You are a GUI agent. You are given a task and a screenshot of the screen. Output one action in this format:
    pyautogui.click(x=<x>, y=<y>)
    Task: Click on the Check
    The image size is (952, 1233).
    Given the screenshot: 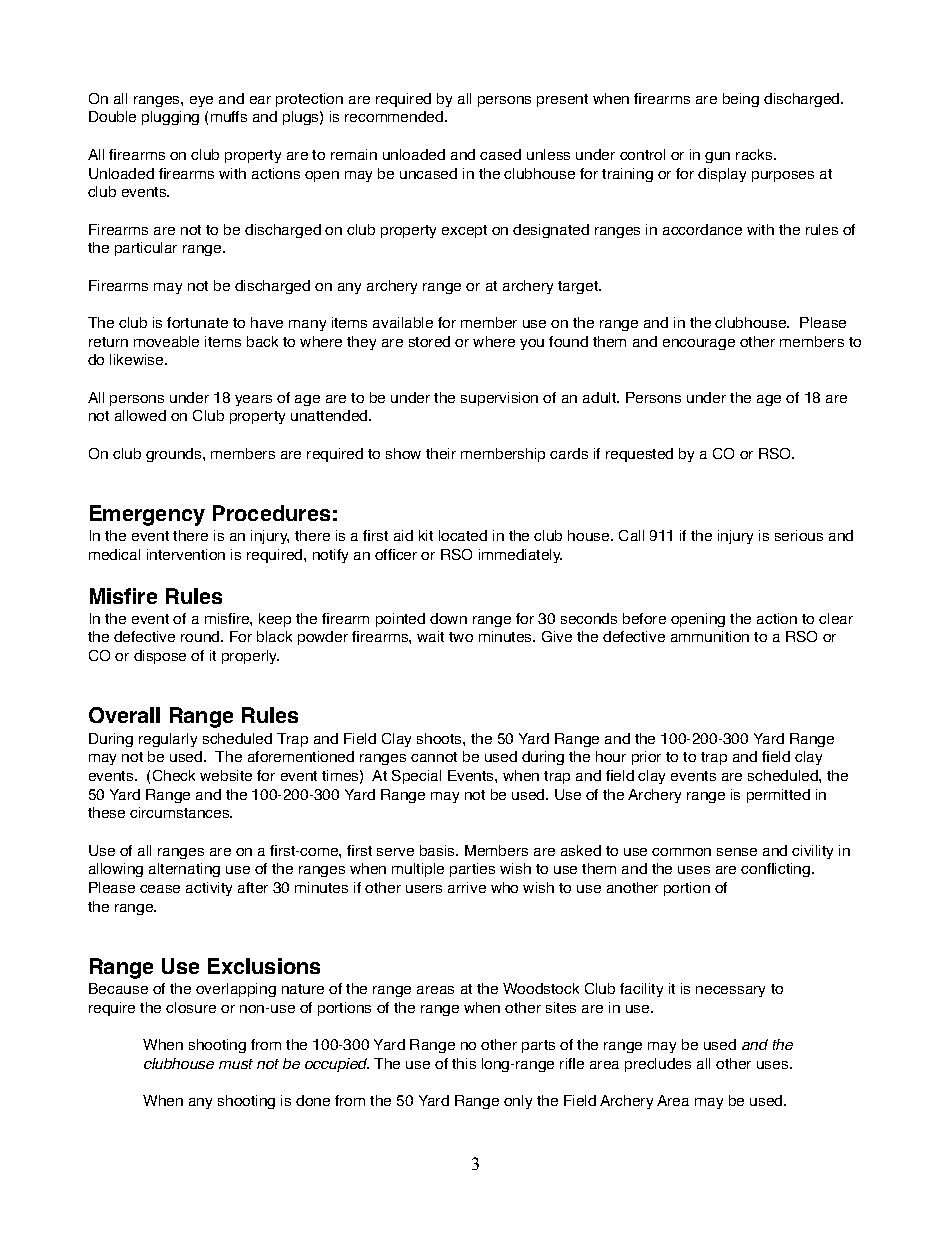 What is the action you would take?
    pyautogui.click(x=174, y=775)
